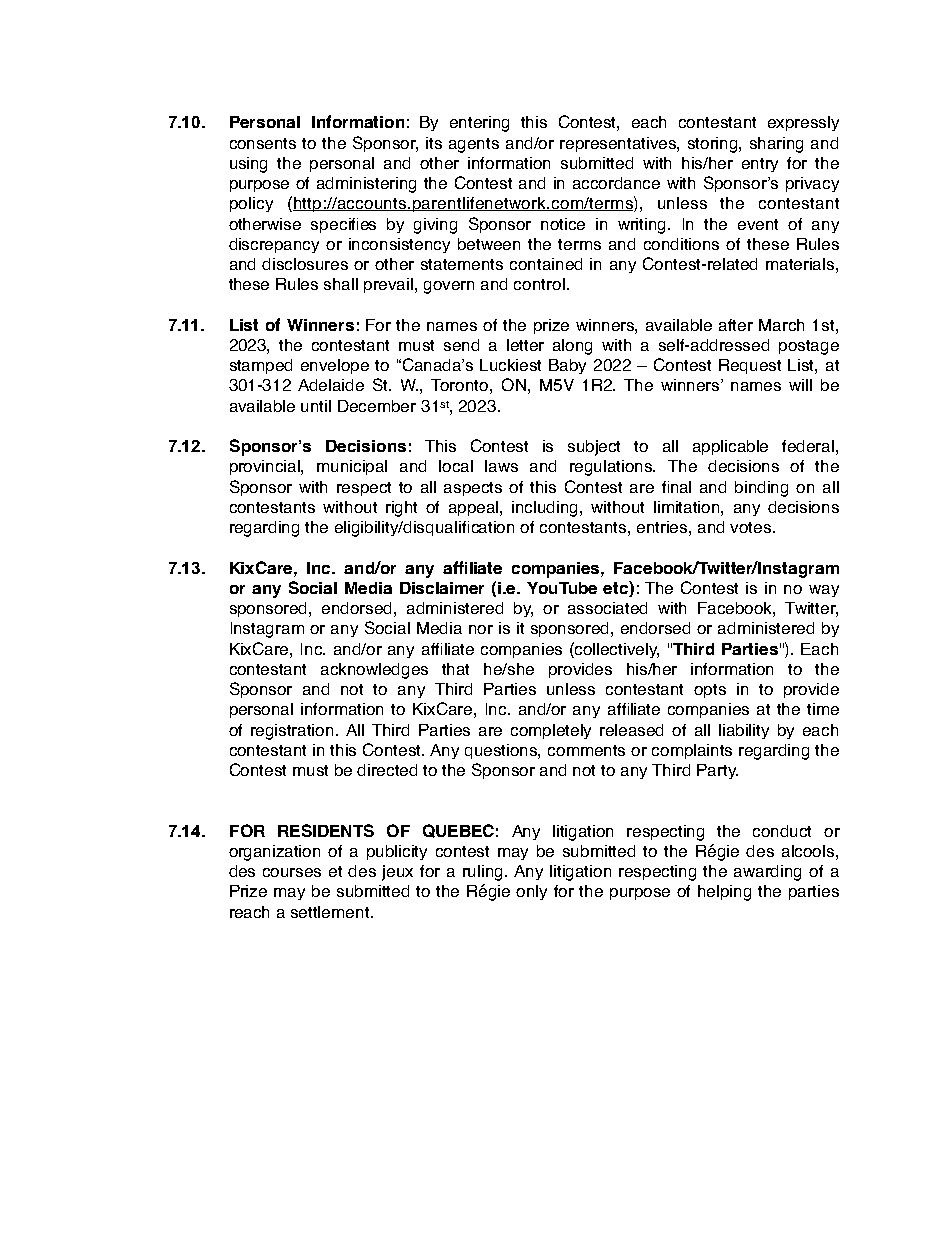 This screenshot has height=1233, width=952. What do you see at coordinates (501, 466) in the screenshot?
I see `laws` at bounding box center [501, 466].
